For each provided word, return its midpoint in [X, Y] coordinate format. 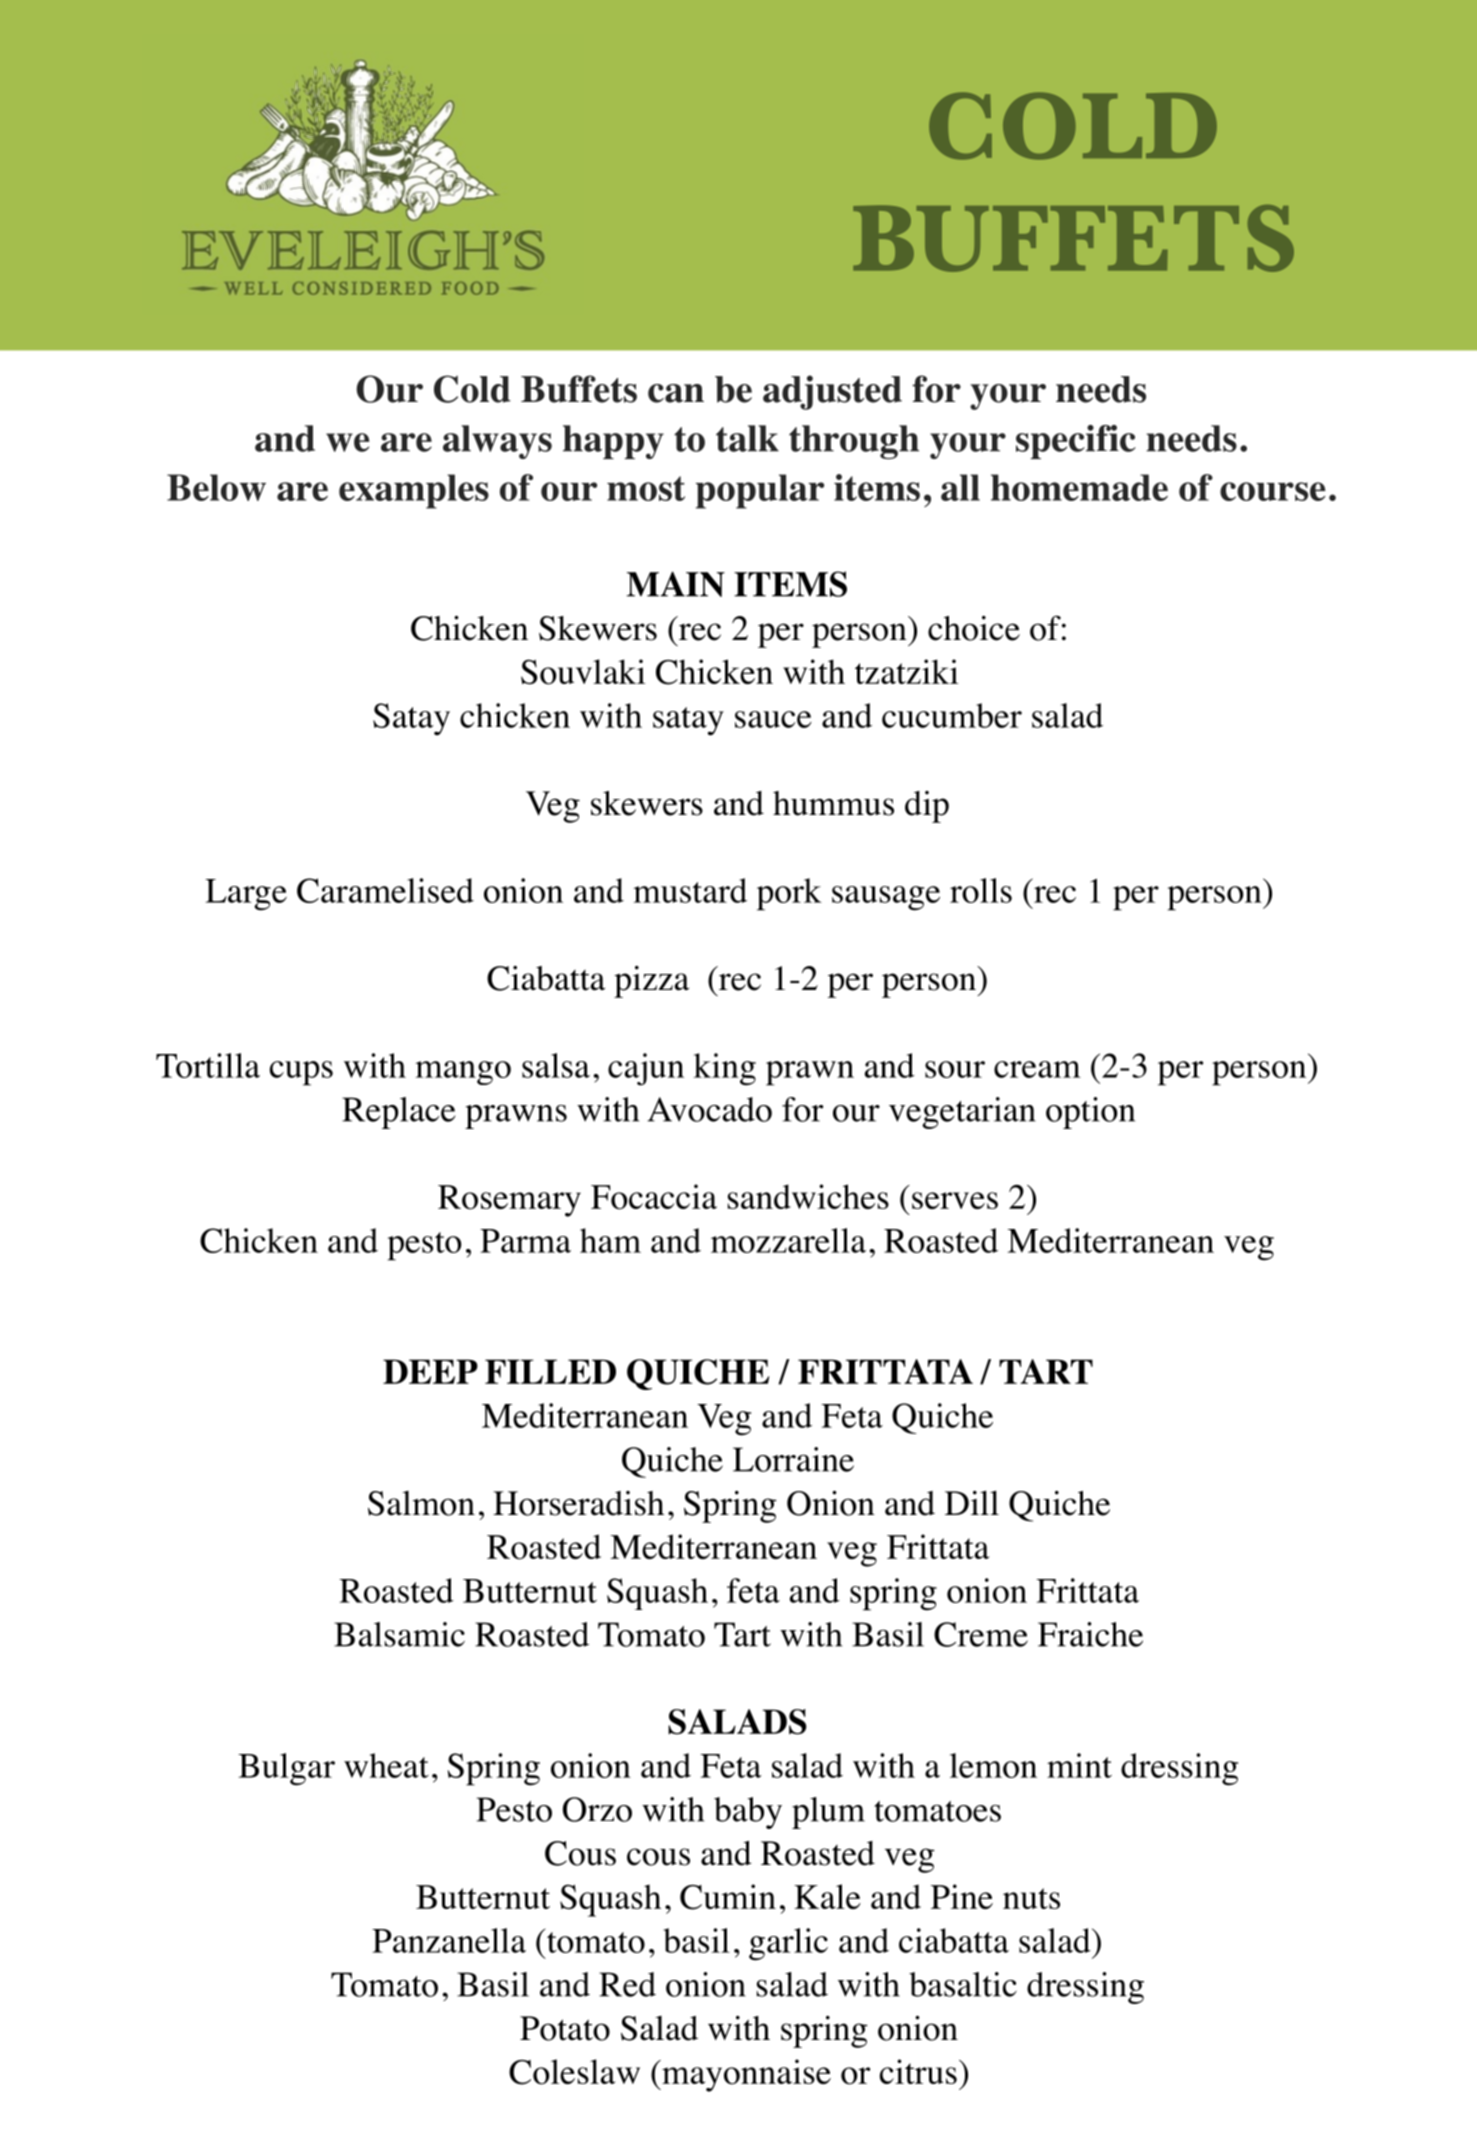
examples [414, 491]
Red [627, 1984]
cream [1037, 1069]
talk [747, 438]
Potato [565, 2028]
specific [1076, 442]
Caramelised [385, 890]
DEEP [430, 1371]
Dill [972, 1502]
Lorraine [793, 1459]
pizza [651, 982]
